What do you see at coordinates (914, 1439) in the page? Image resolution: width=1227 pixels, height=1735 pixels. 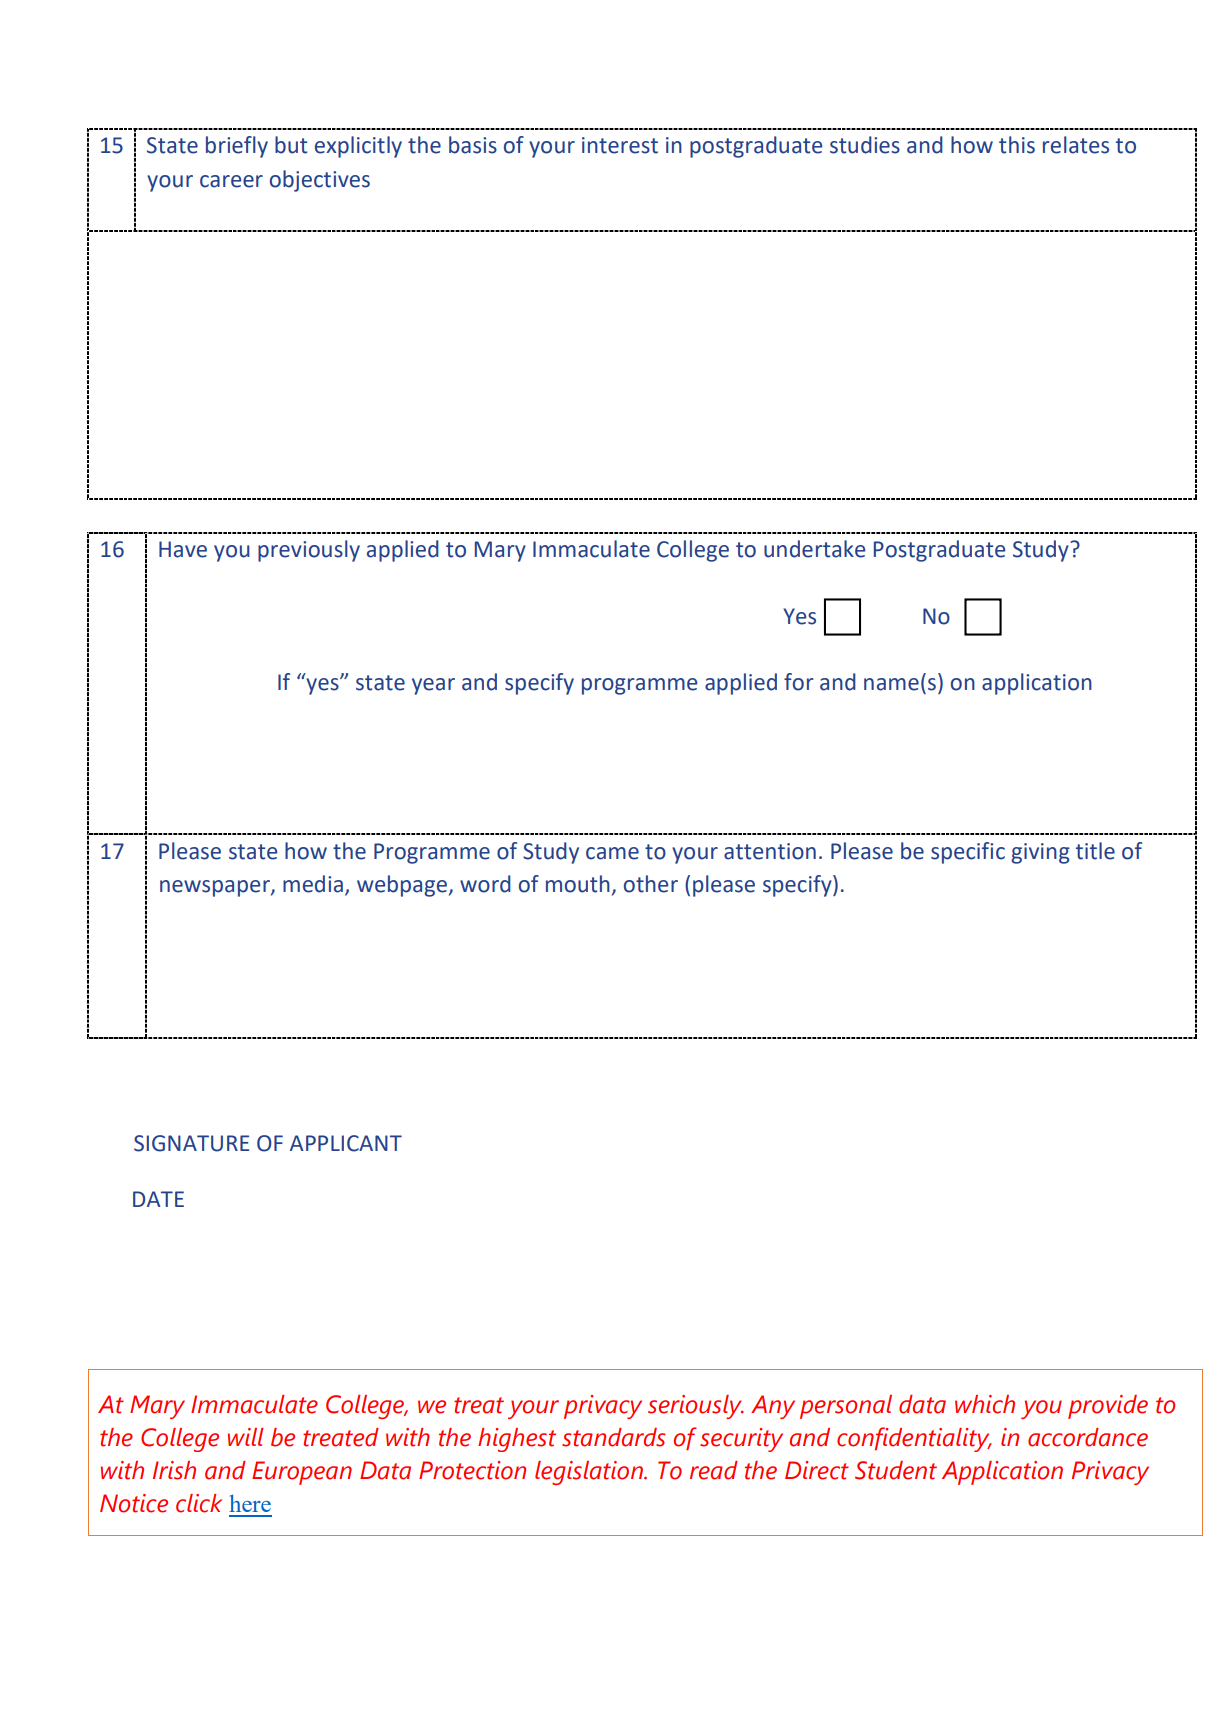 I see `confidentiality` at bounding box center [914, 1439].
